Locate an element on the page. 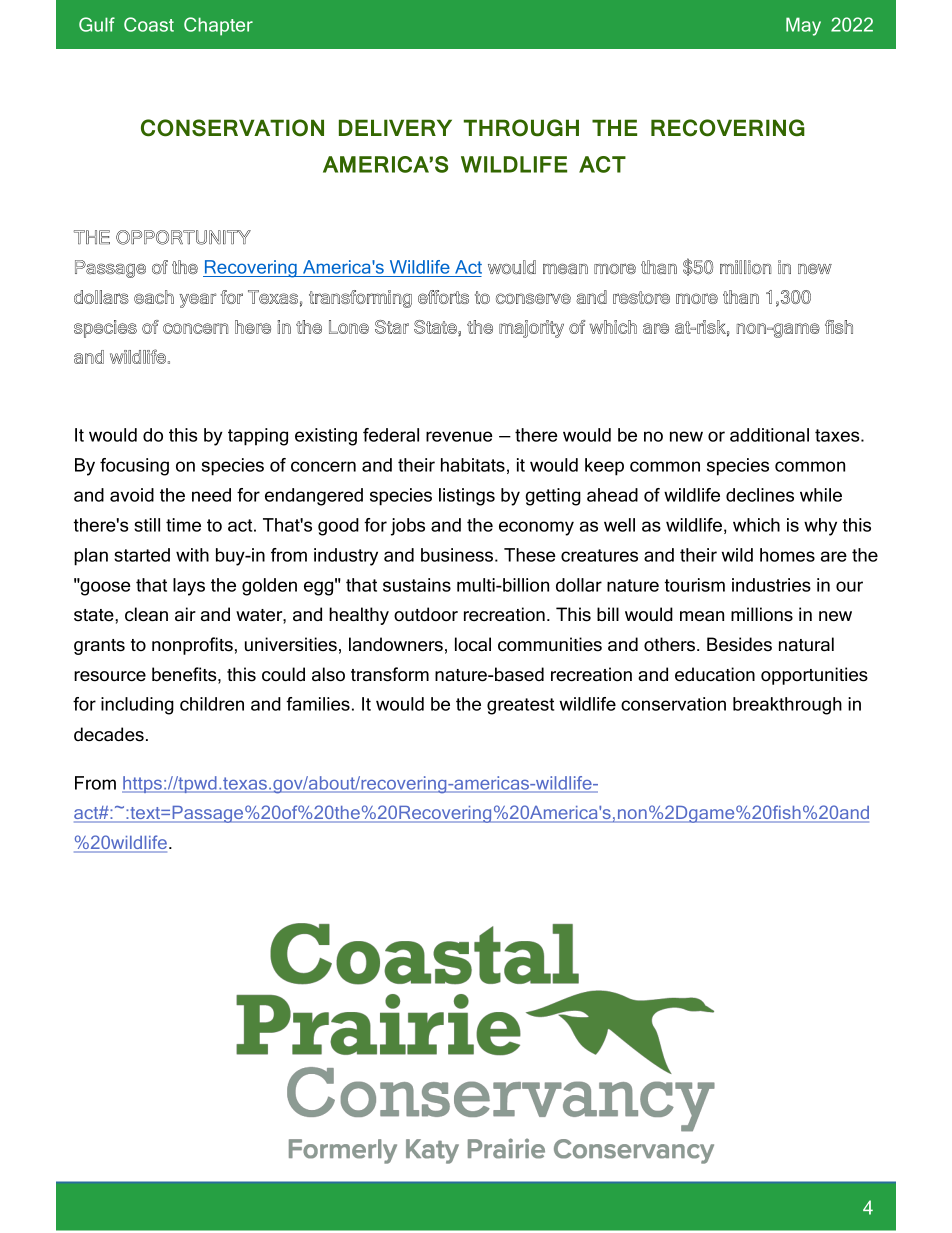 The image size is (952, 1233). Coast is located at coordinates (149, 24).
